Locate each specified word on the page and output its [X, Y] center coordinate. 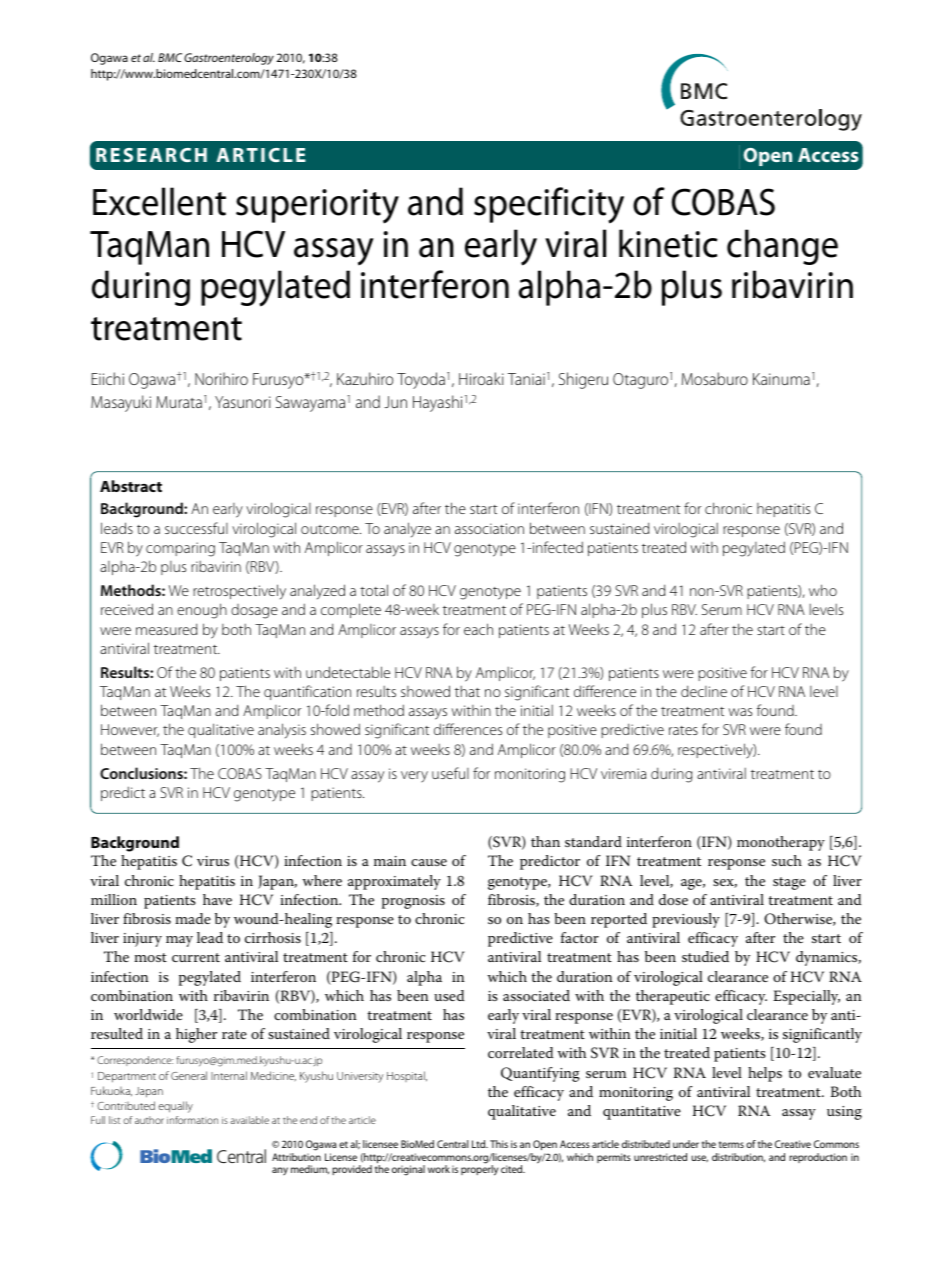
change [782, 247]
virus [213, 861]
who [823, 590]
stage [789, 883]
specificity [549, 205]
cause [429, 862]
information [192, 1120]
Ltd [480, 1144]
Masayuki [121, 403]
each [478, 629]
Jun [395, 402]
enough [202, 611]
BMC [170, 57]
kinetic [668, 243]
